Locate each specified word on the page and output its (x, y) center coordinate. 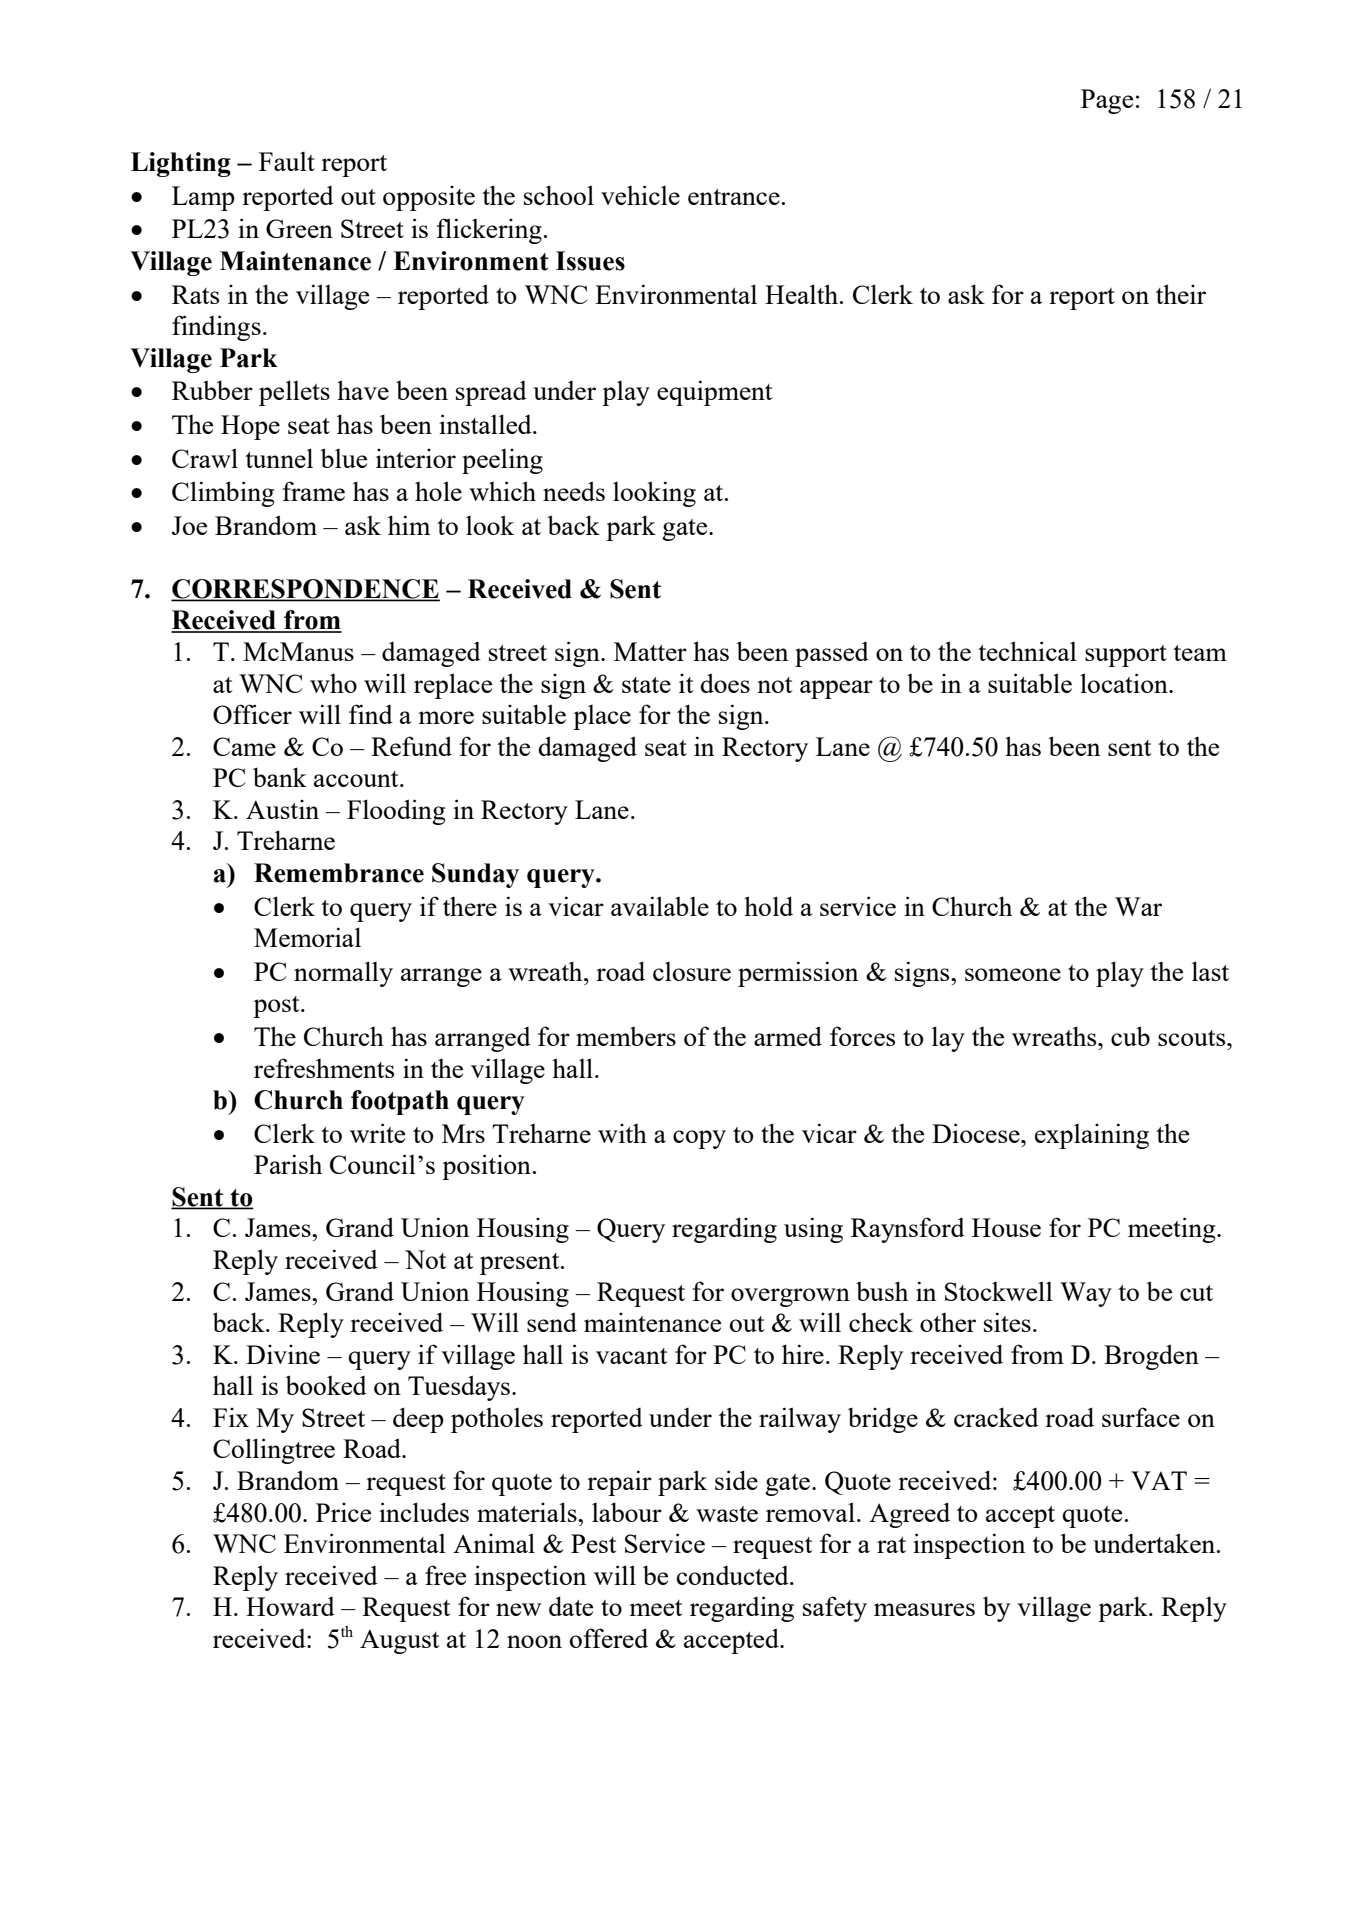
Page (1107, 101)
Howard (290, 1606)
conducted (734, 1575)
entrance (734, 197)
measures (924, 1609)
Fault (287, 161)
